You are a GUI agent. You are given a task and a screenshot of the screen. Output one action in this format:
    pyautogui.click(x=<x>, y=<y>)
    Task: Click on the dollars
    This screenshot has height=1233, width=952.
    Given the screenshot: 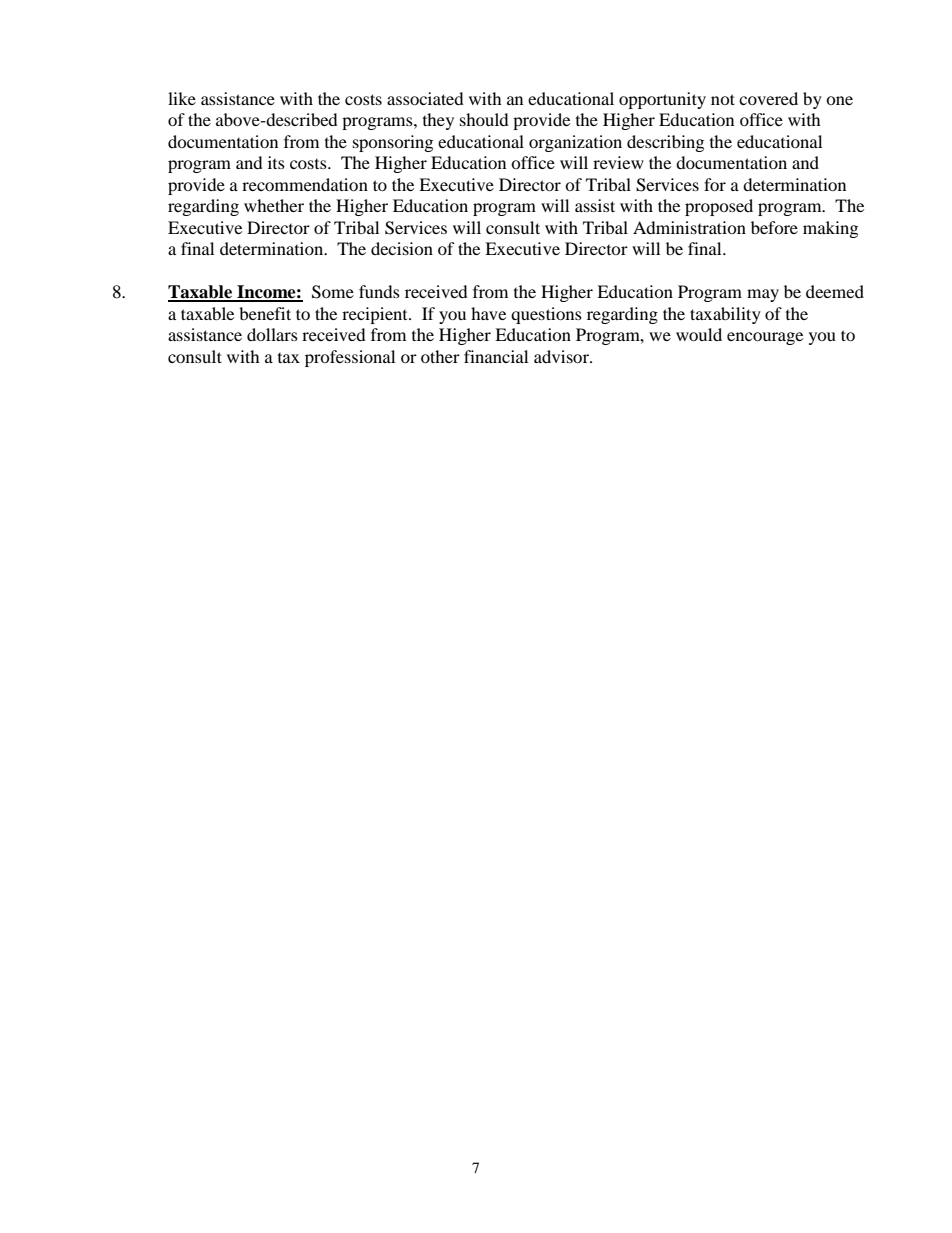 What is the action you would take?
    pyautogui.click(x=272, y=334)
